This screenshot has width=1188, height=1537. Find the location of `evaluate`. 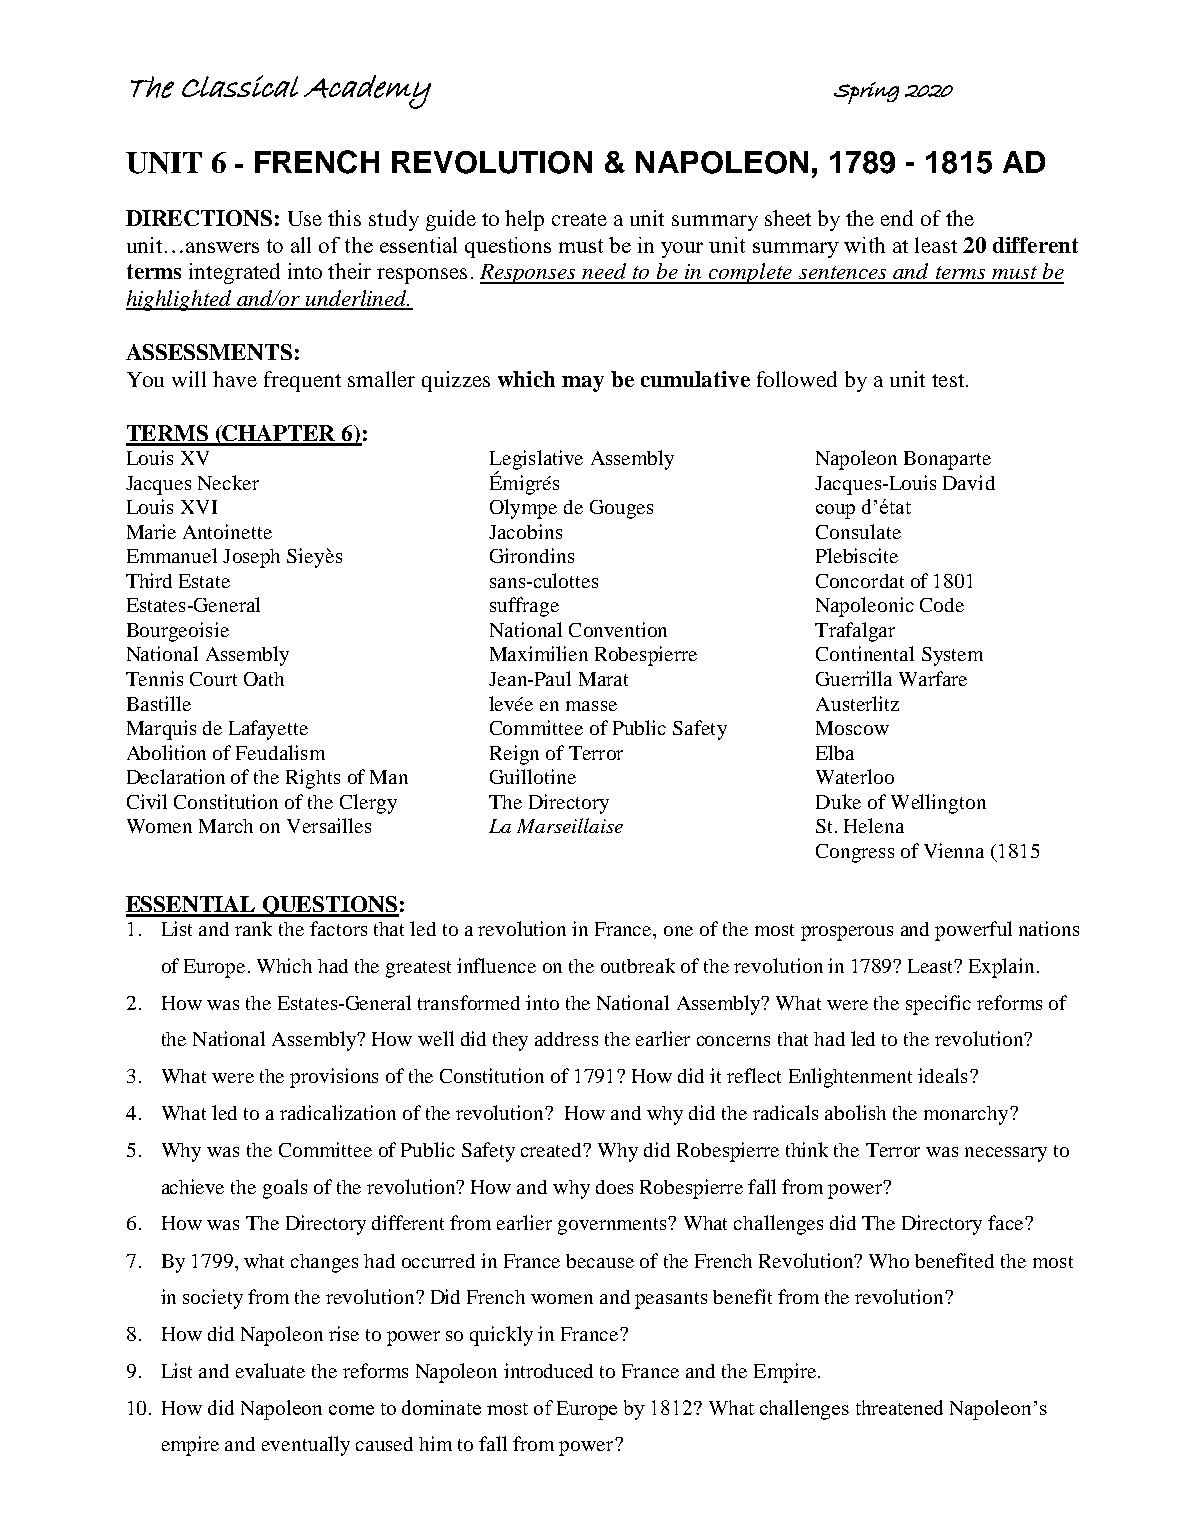

evaluate is located at coordinates (270, 1370).
